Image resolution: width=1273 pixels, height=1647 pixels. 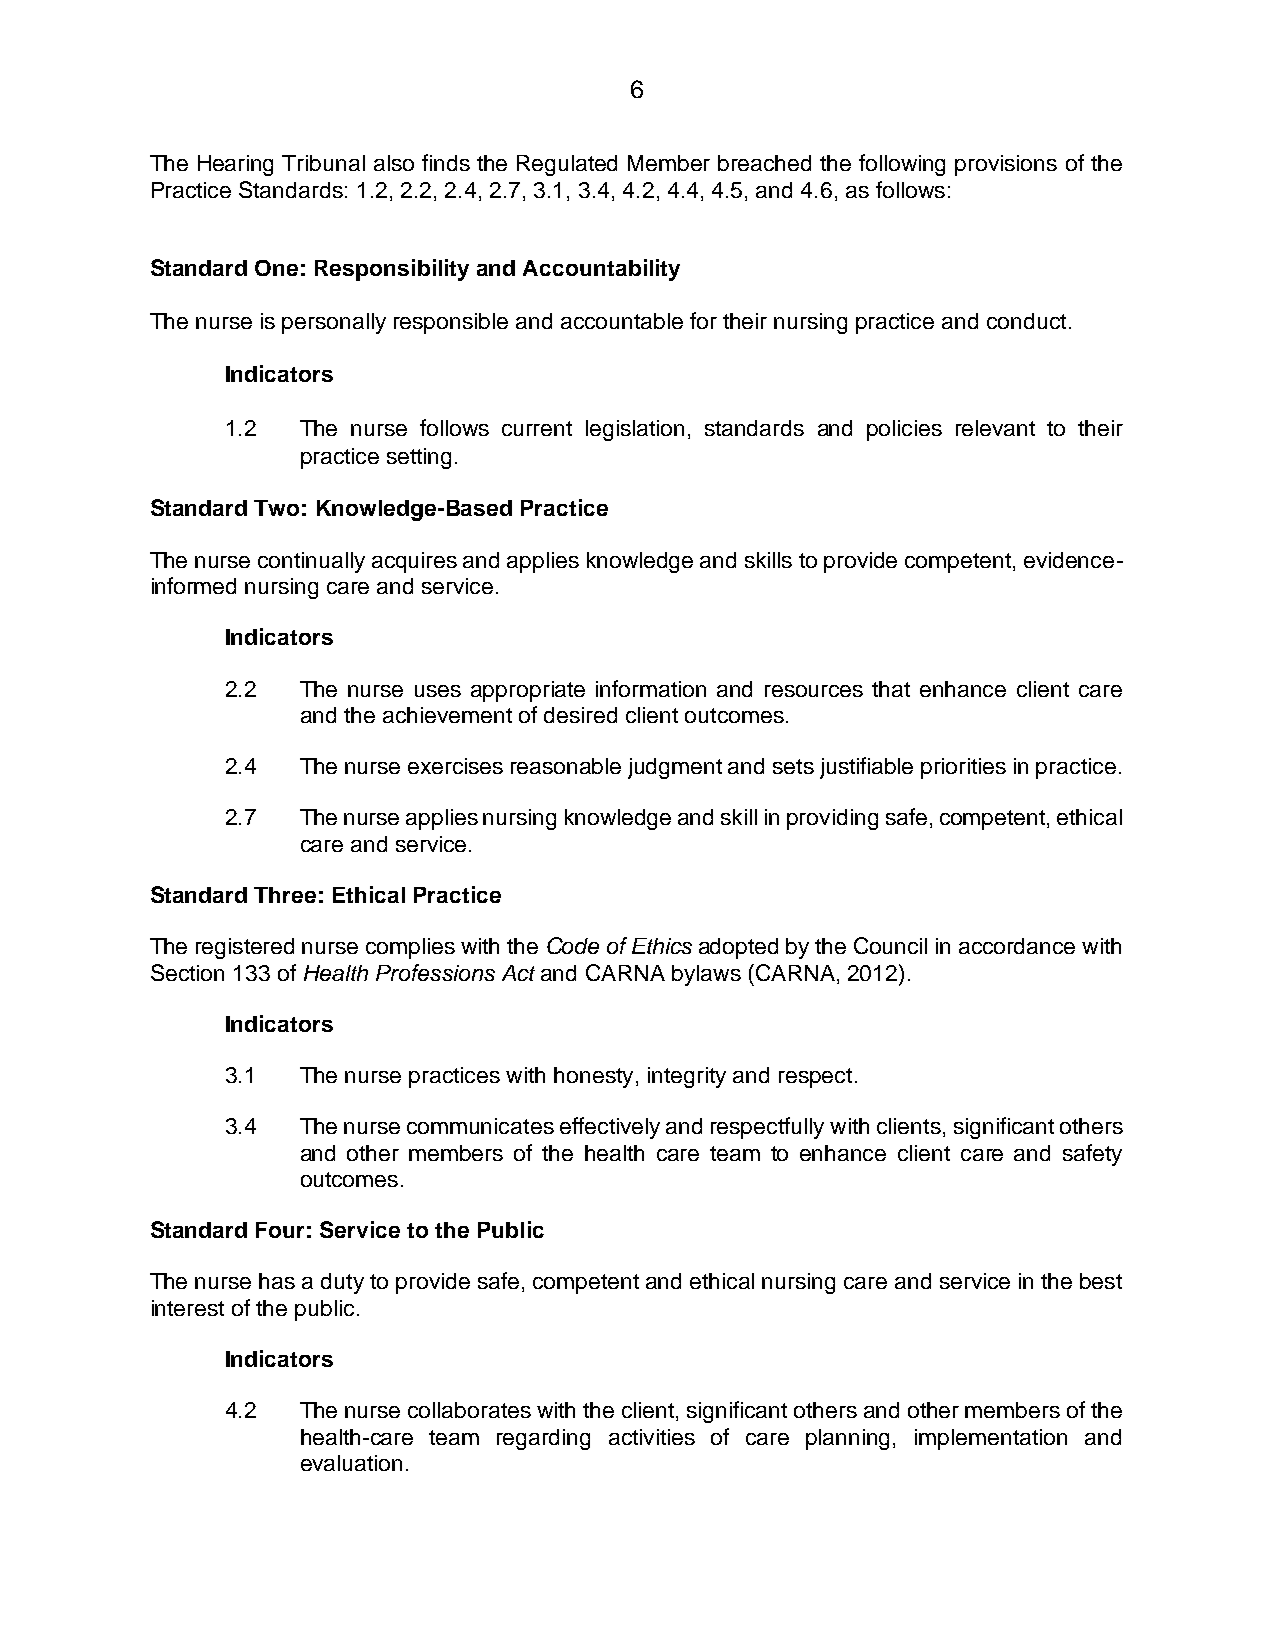 I want to click on registered, so click(x=245, y=948).
